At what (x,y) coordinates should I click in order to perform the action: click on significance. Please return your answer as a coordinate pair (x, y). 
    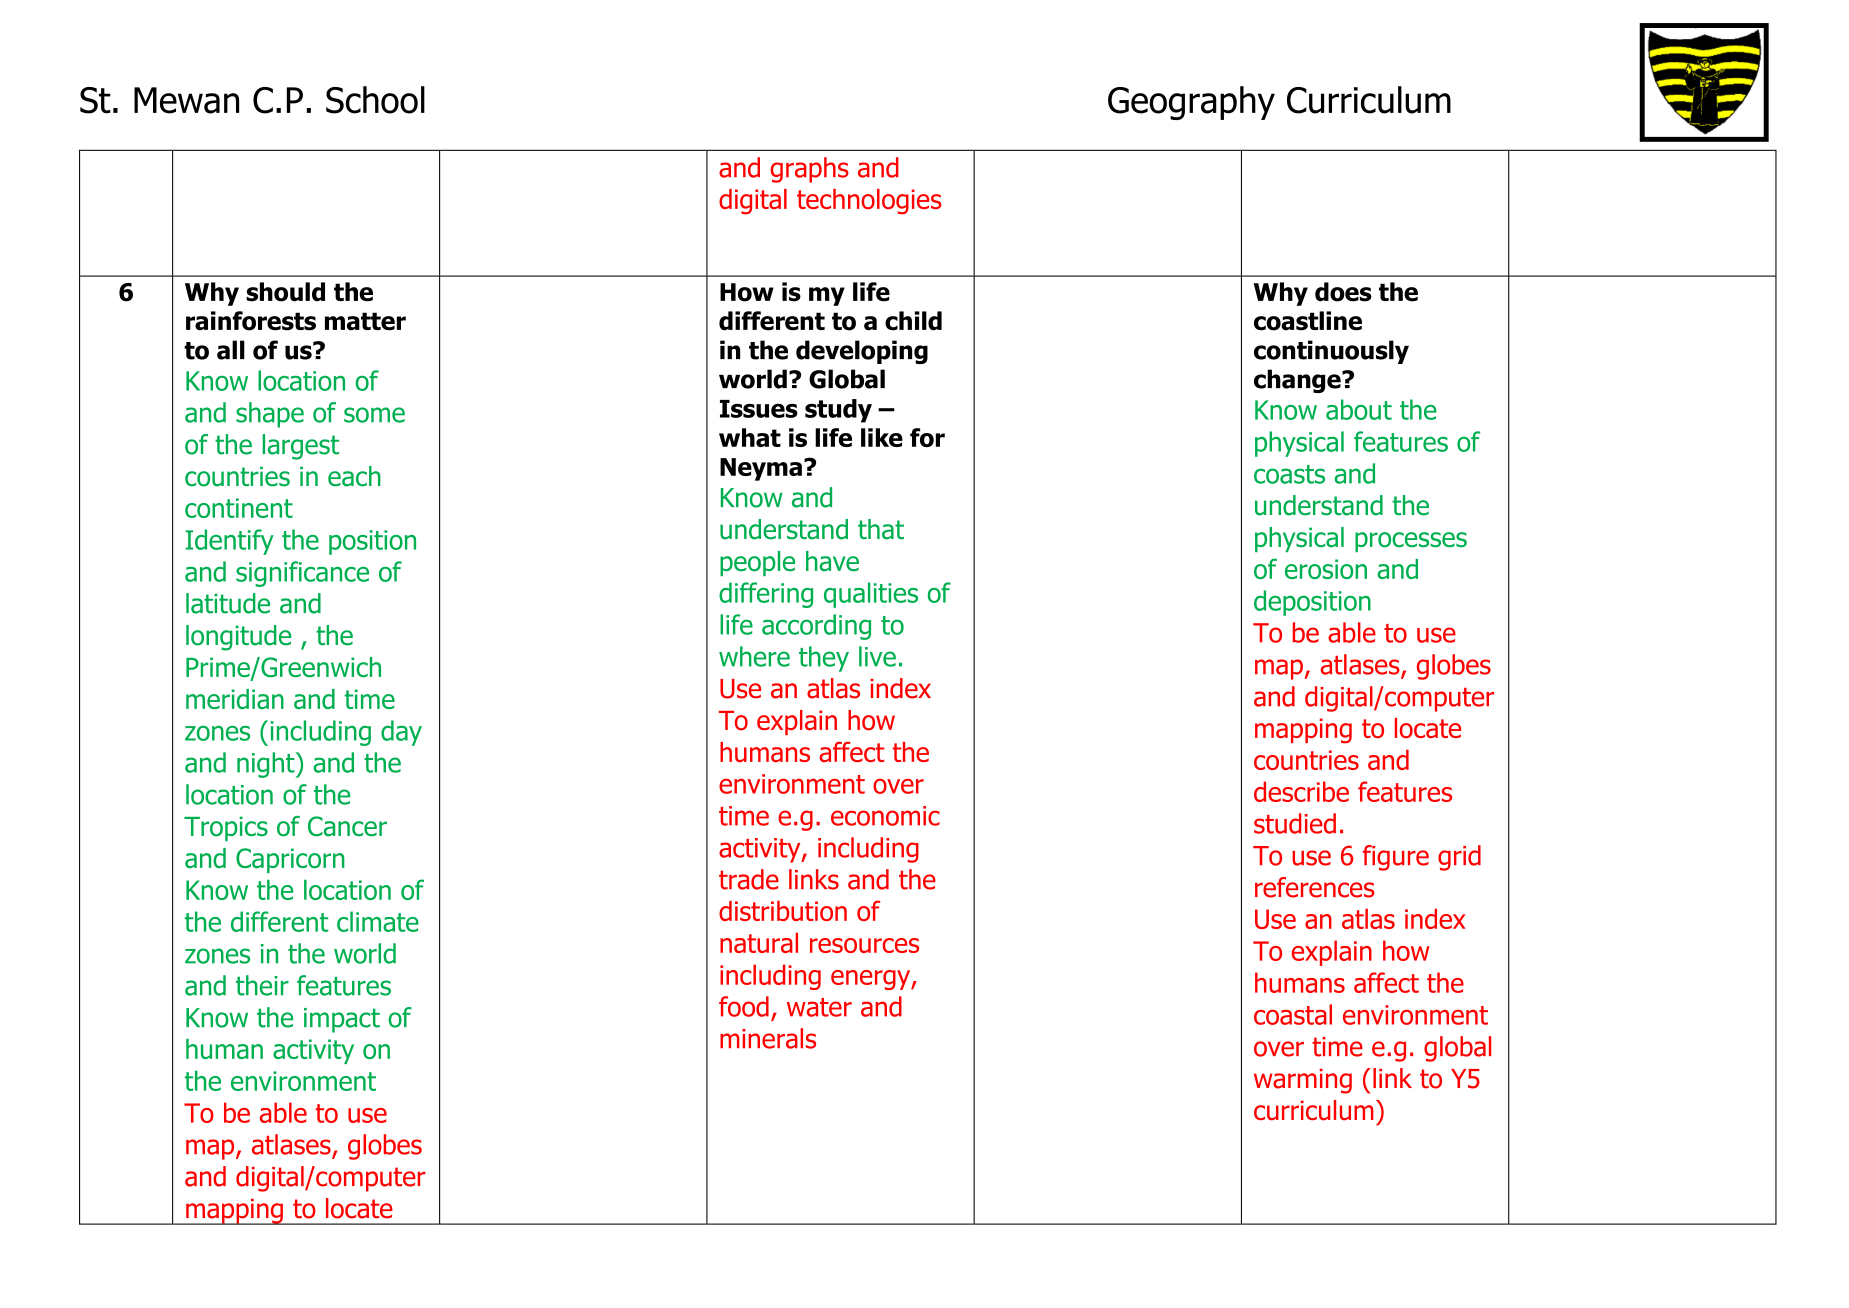
    Looking at the image, I should click on (302, 574).
